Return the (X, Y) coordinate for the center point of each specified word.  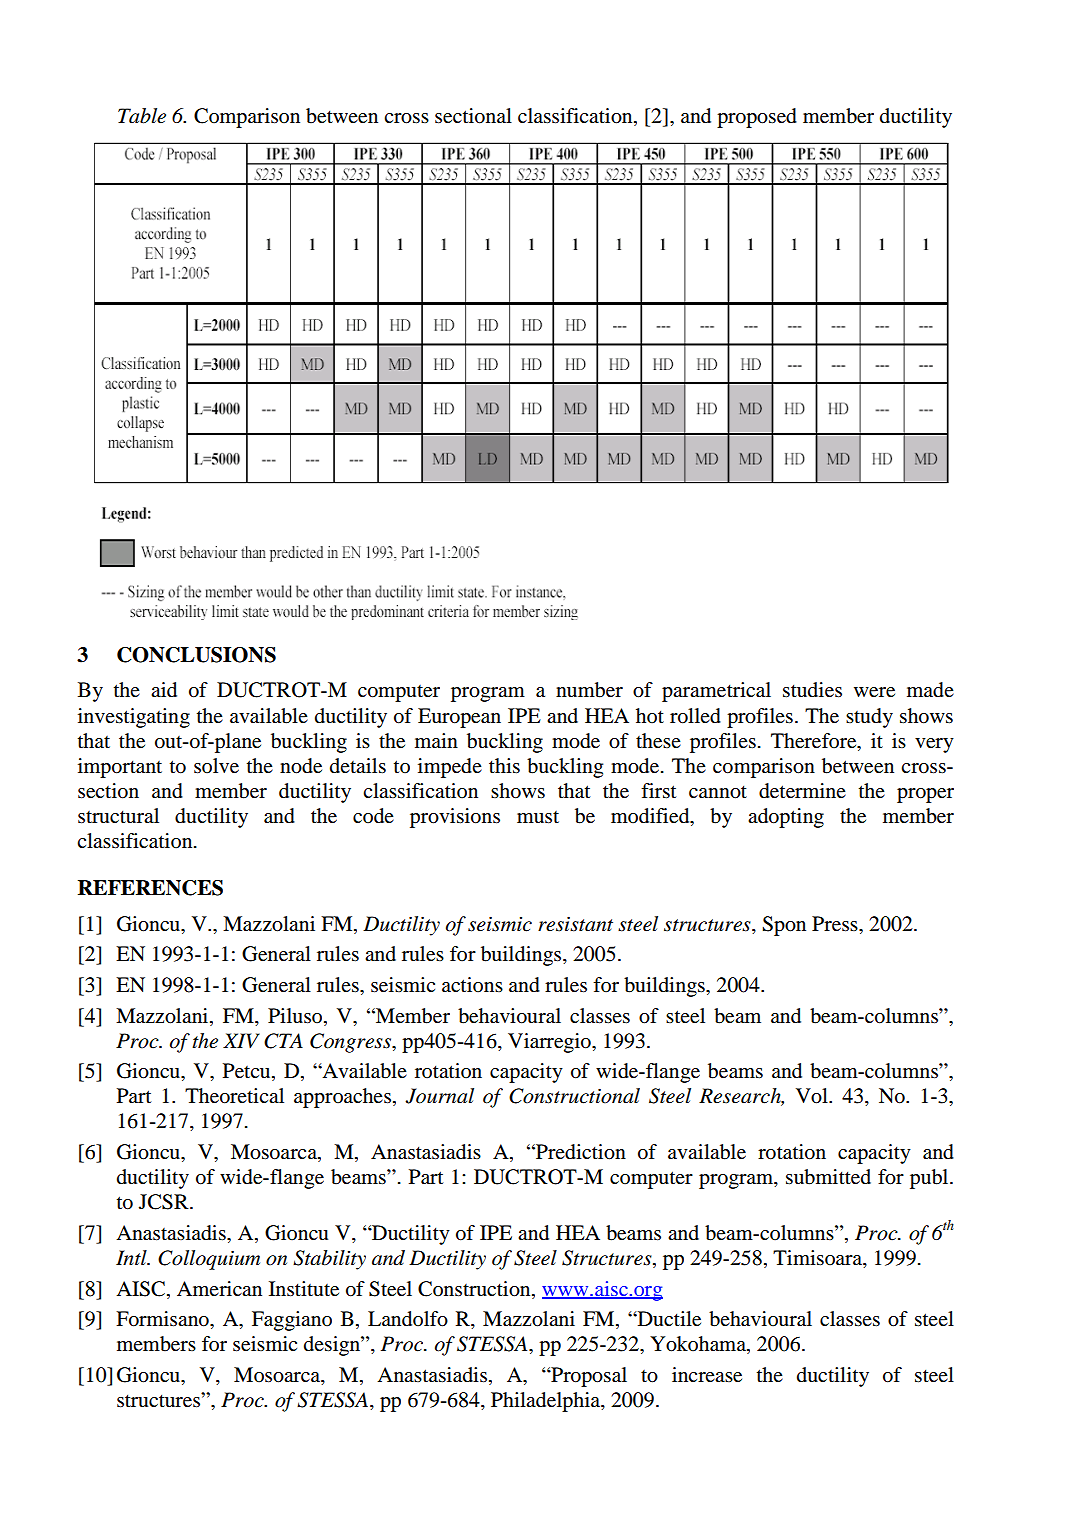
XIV (241, 1040)
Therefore (815, 741)
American (219, 1288)
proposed (757, 118)
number (589, 690)
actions (472, 985)
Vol (813, 1096)
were (874, 692)
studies (812, 690)
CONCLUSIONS (196, 655)
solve (216, 766)
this (504, 766)
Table (142, 116)
